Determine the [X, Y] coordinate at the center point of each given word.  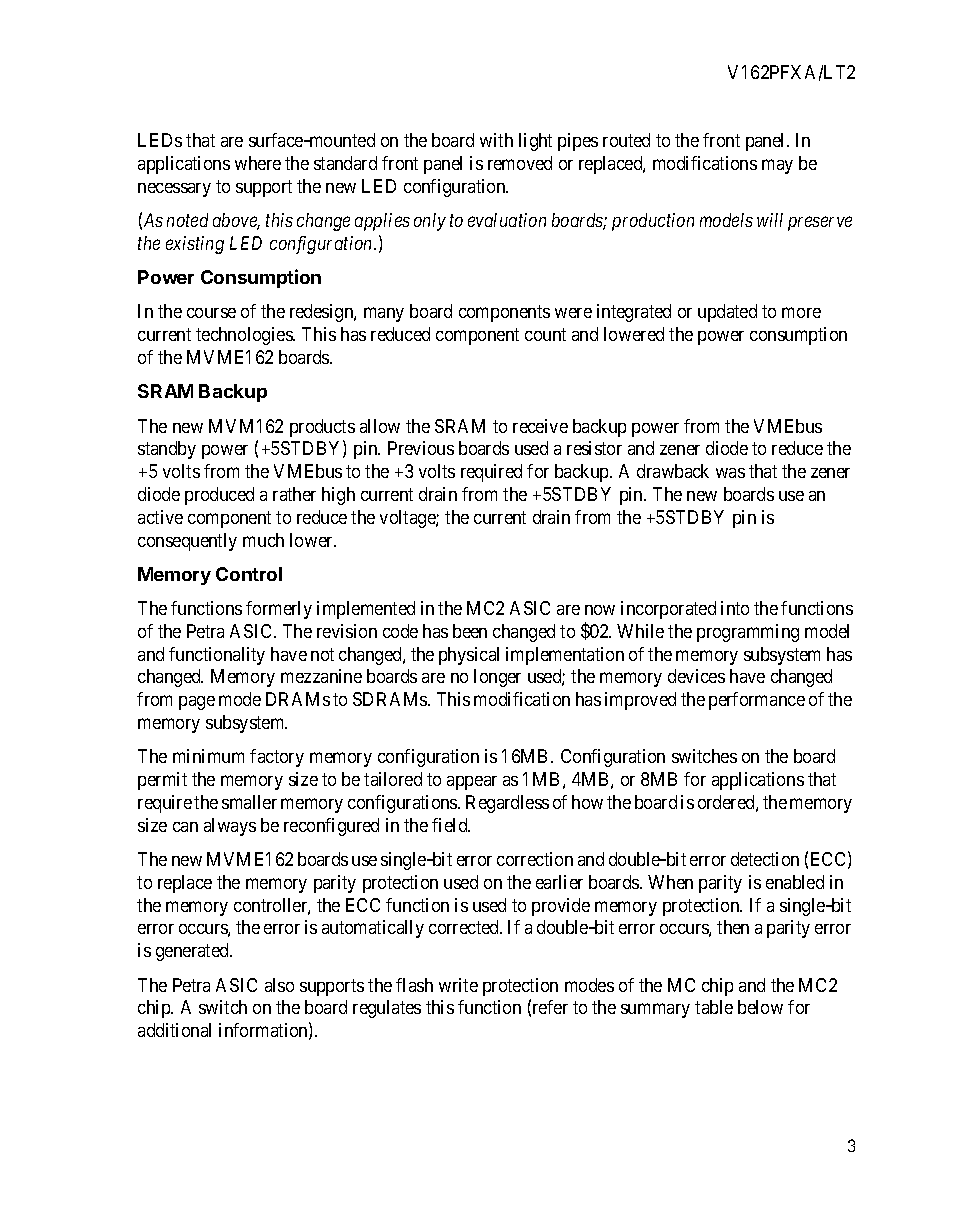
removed [520, 163]
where [258, 163]
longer [497, 678]
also [279, 985]
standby [167, 450]
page [197, 703]
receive [540, 426]
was [730, 473]
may [777, 166]
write [458, 985]
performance [757, 701]
